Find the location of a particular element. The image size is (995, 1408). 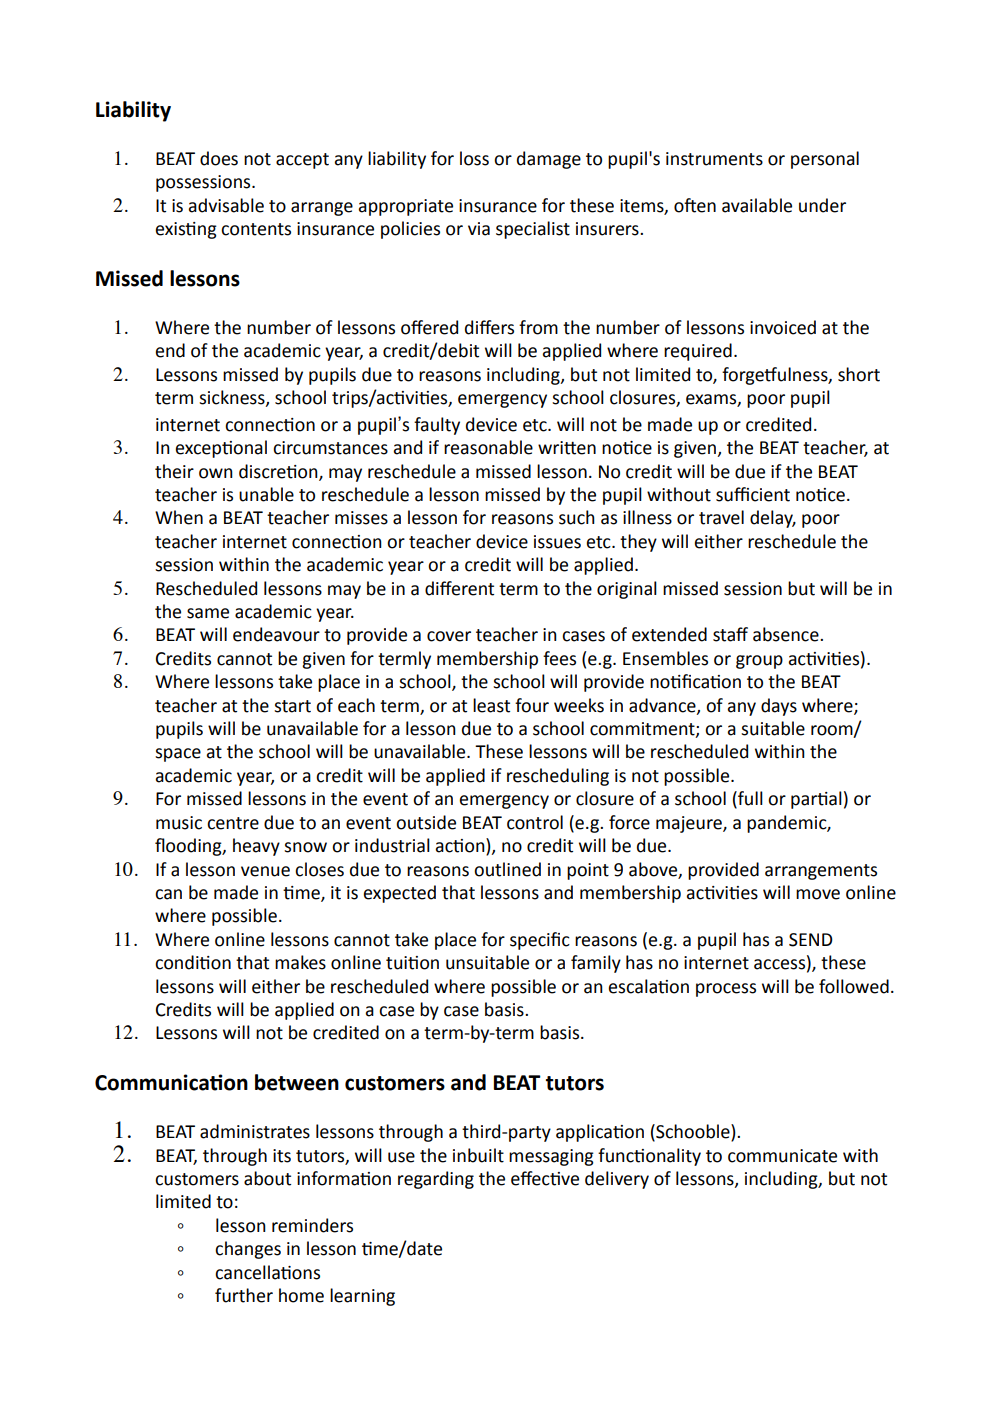

communicate is located at coordinates (782, 1156).
